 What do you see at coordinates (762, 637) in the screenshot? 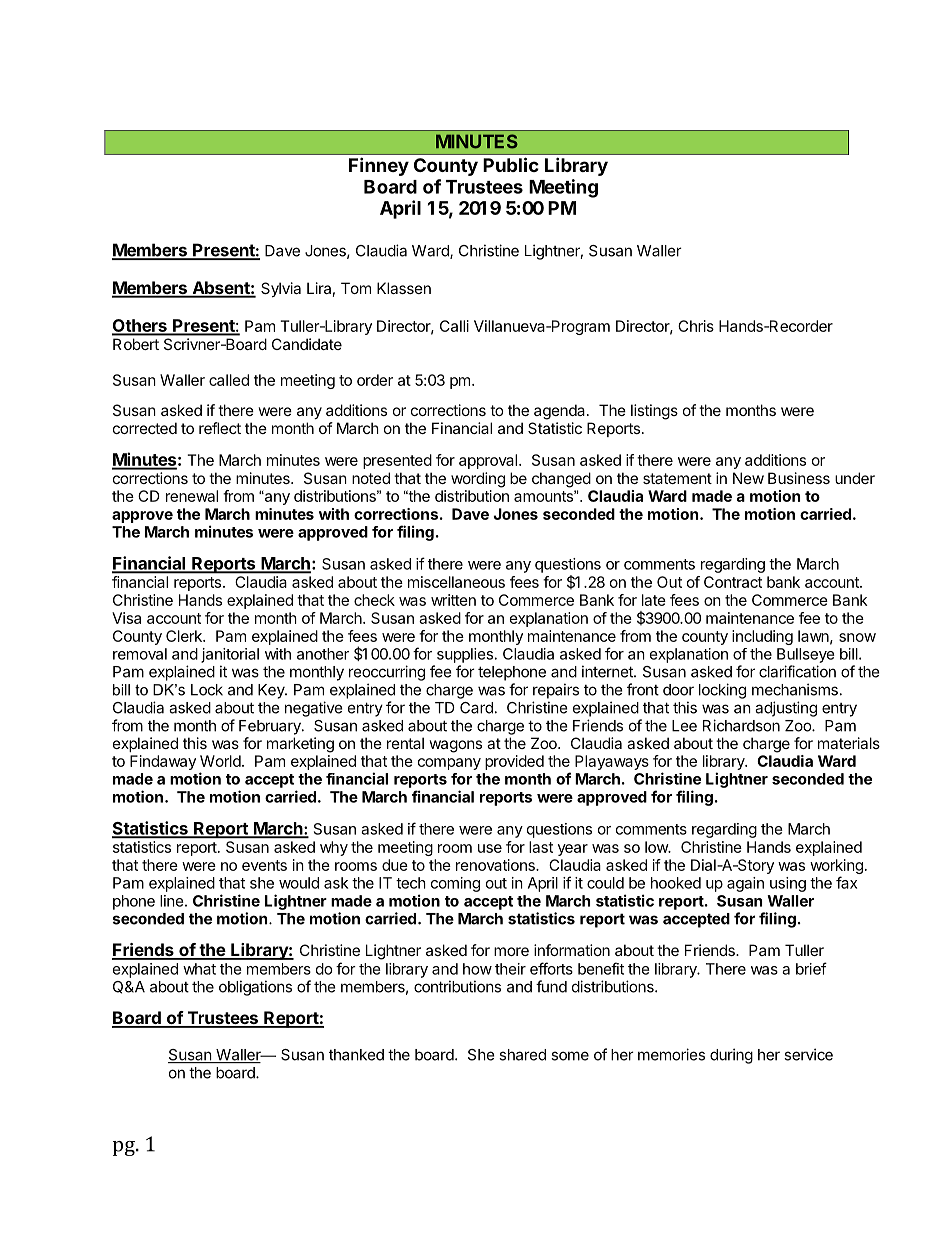
I see `including` at bounding box center [762, 637].
